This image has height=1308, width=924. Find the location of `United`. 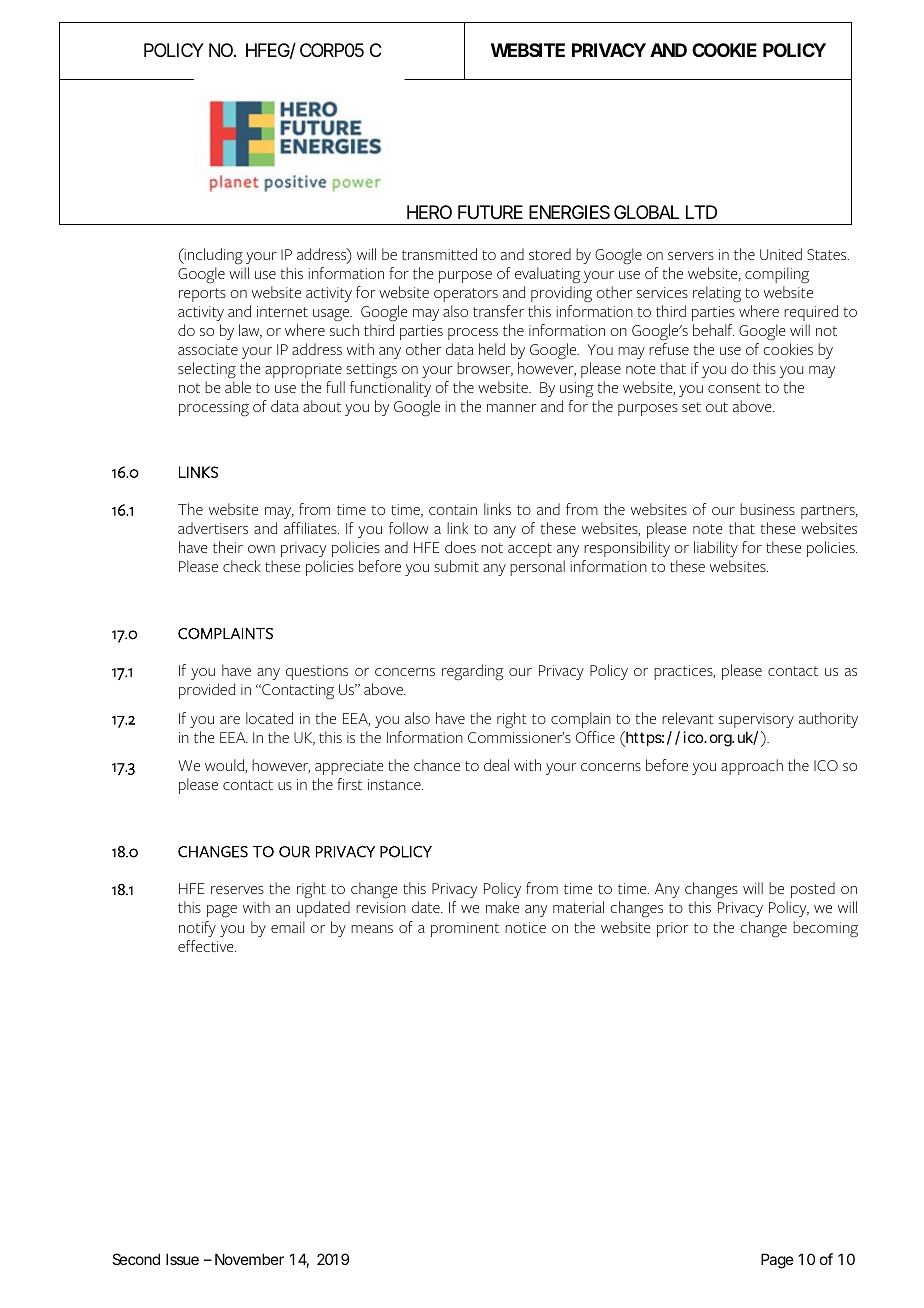

United is located at coordinates (781, 254).
